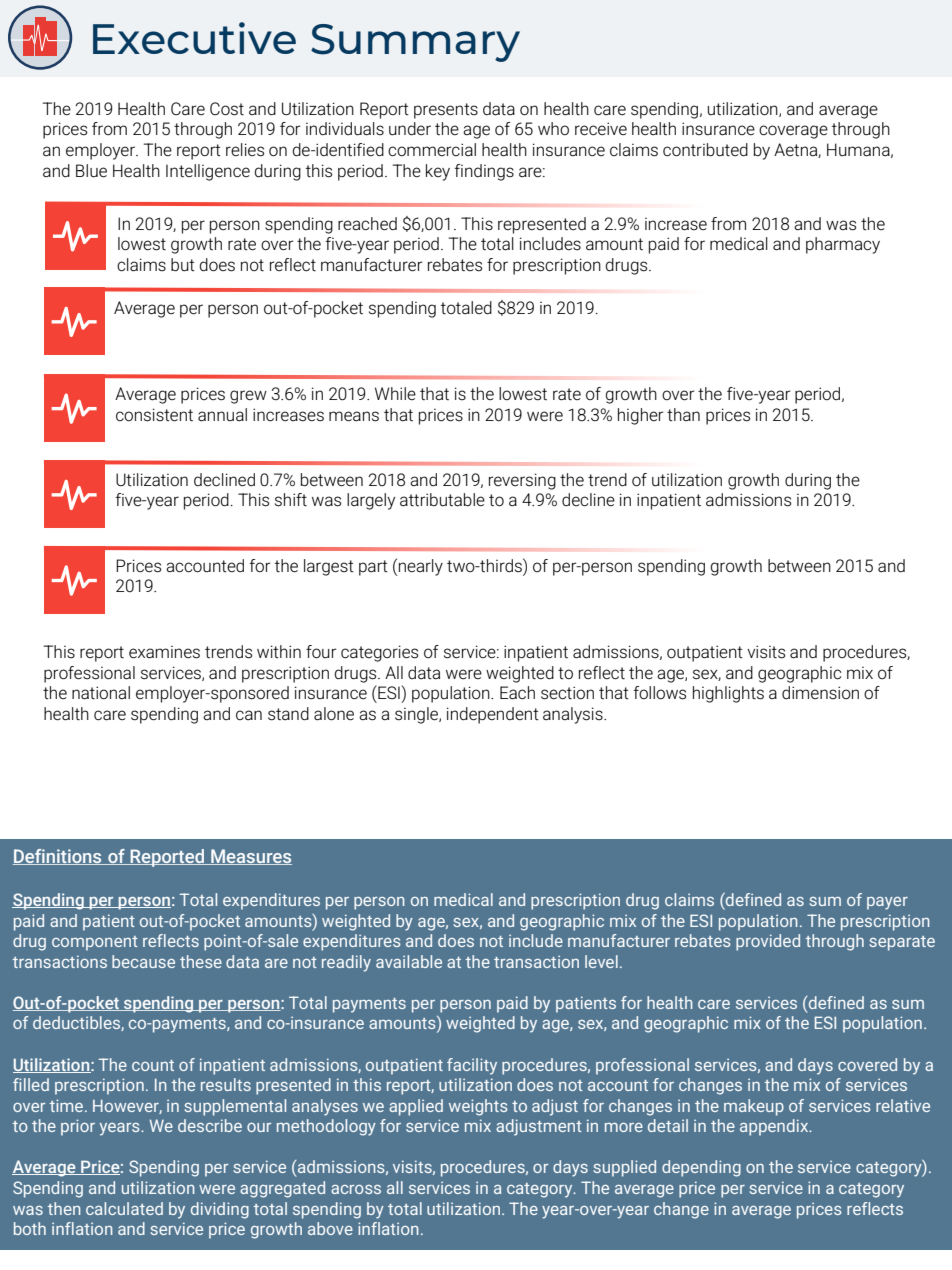 The width and height of the screenshot is (952, 1270). What do you see at coordinates (768, 942) in the screenshot?
I see `provided` at bounding box center [768, 942].
